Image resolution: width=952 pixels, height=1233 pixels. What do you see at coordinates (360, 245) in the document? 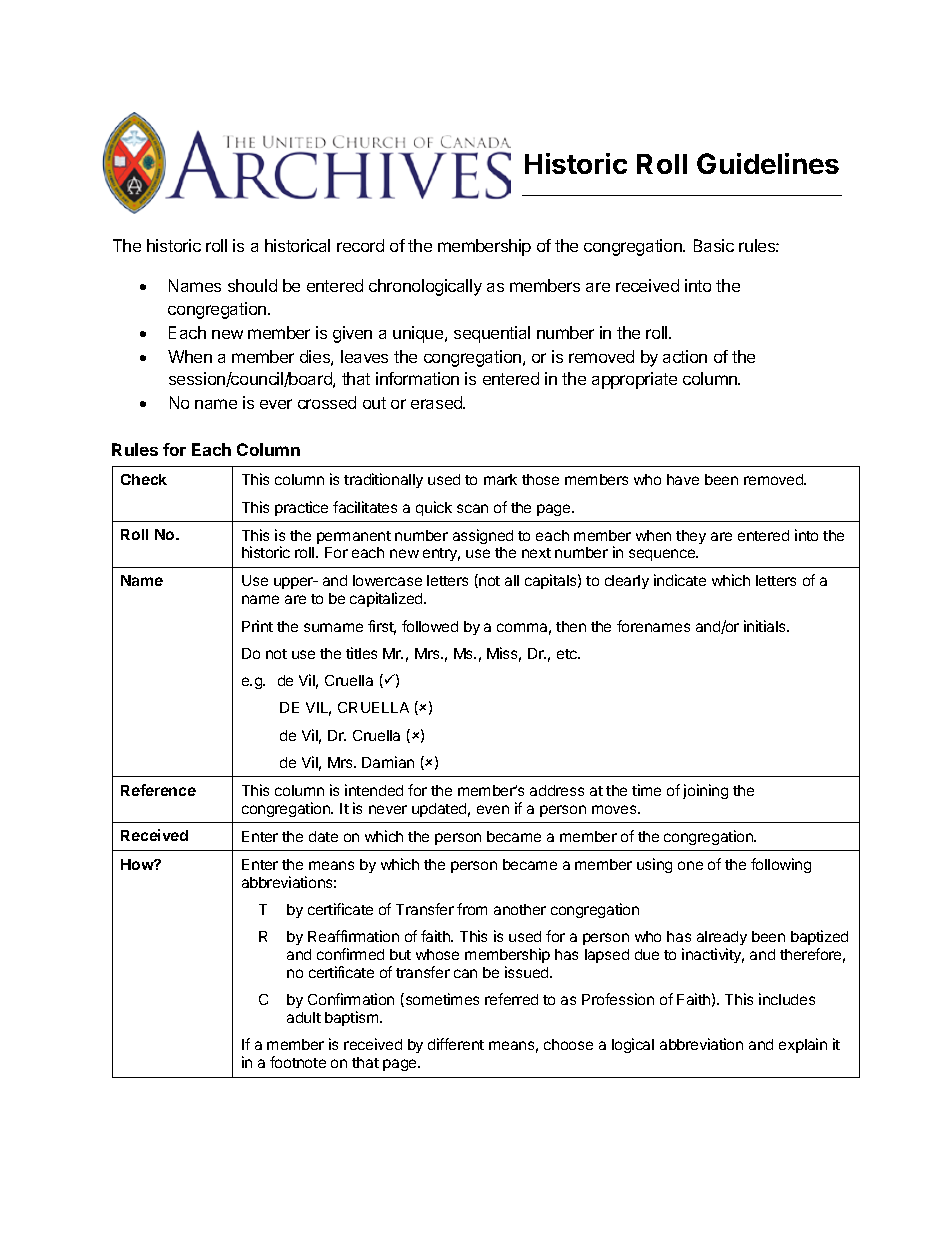
I see `record` at bounding box center [360, 245].
